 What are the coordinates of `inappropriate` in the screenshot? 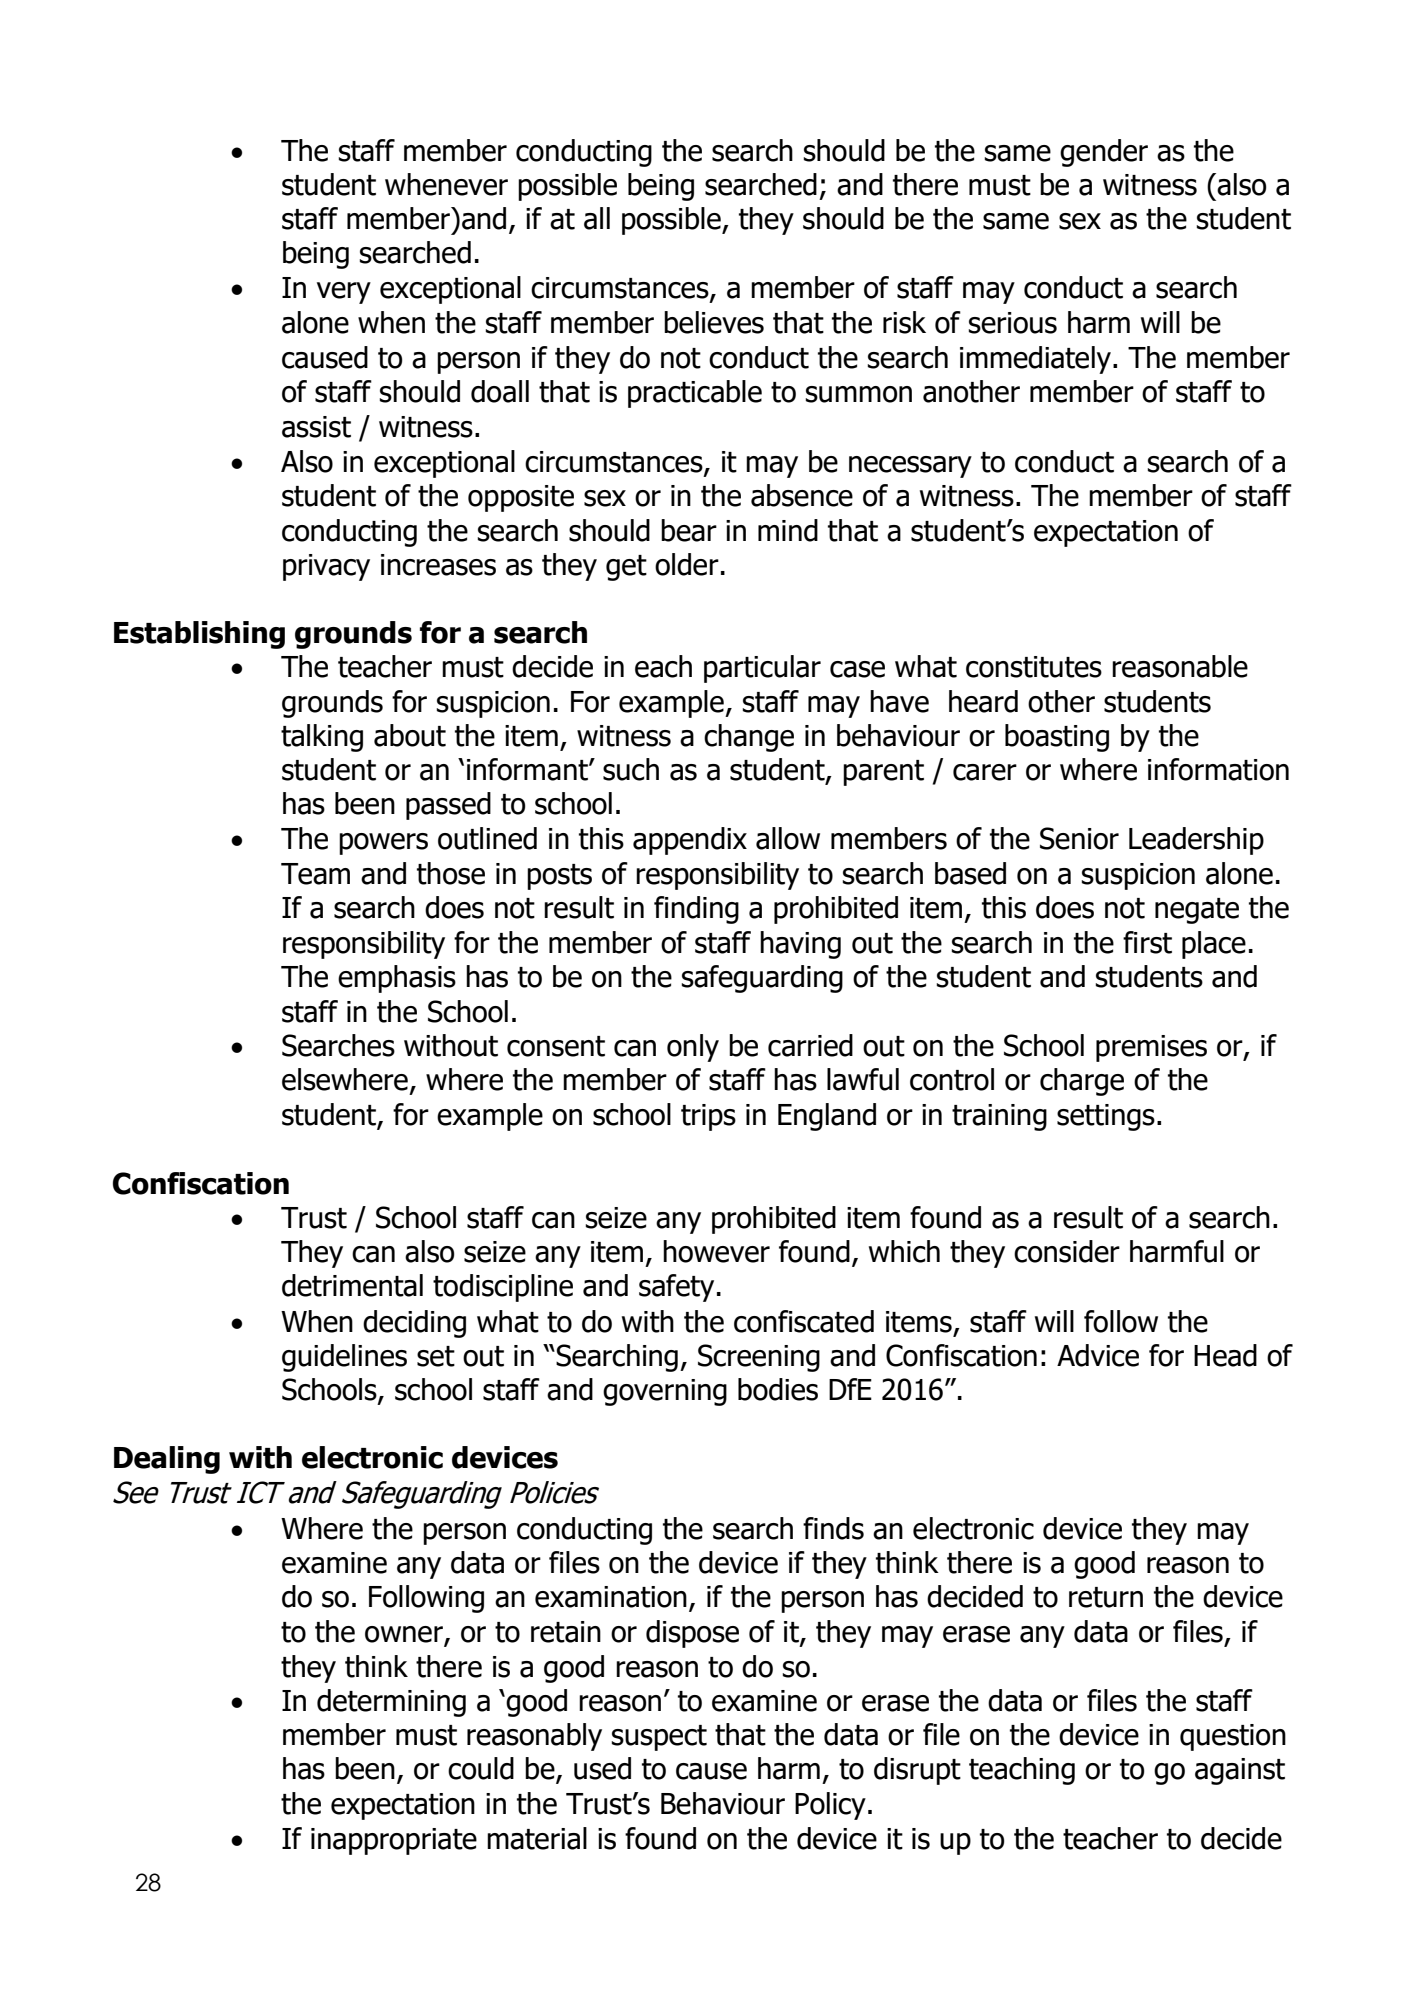 It's located at (394, 1841).
